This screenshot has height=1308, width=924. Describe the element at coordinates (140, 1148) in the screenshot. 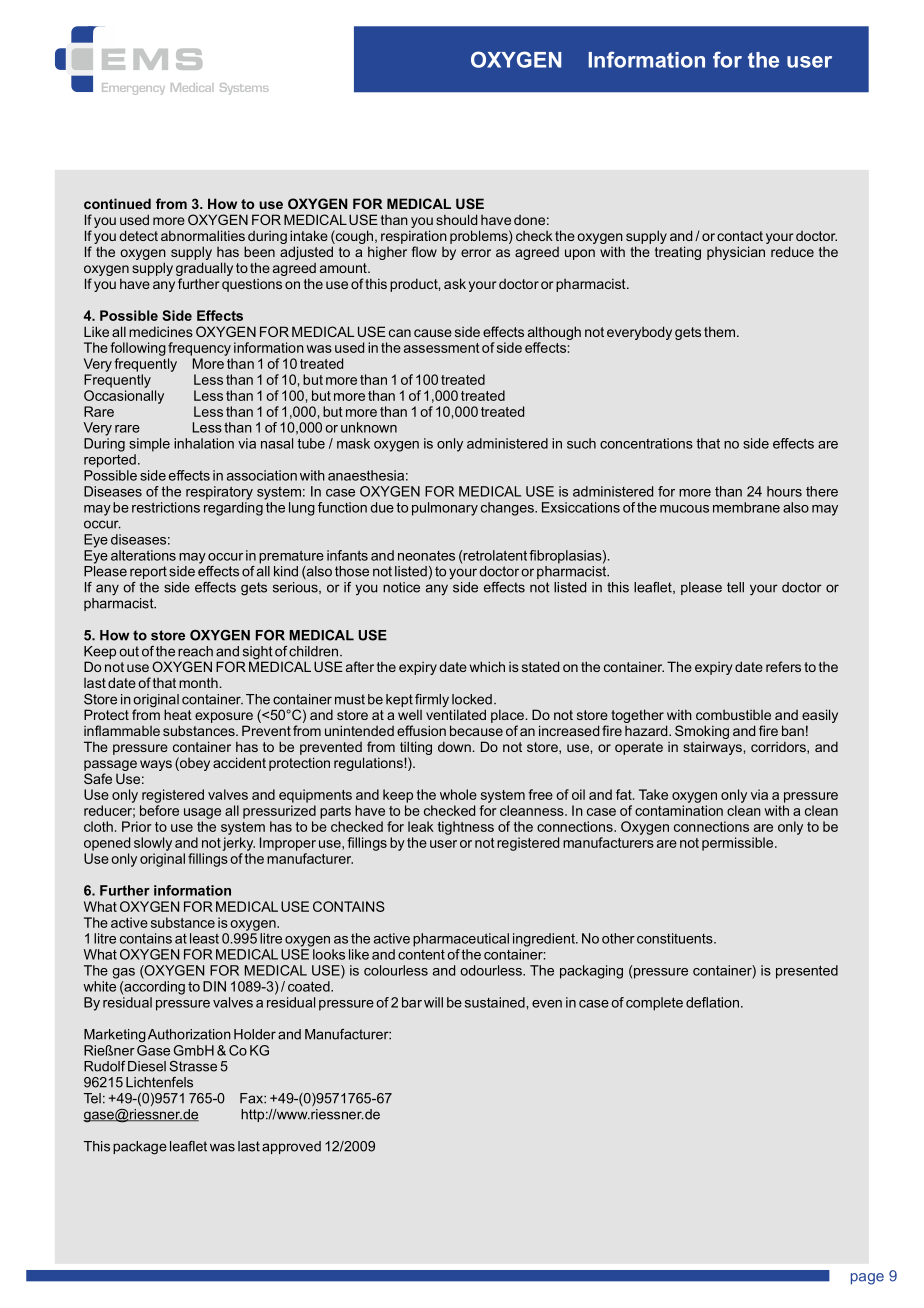

I see `package` at that location.
